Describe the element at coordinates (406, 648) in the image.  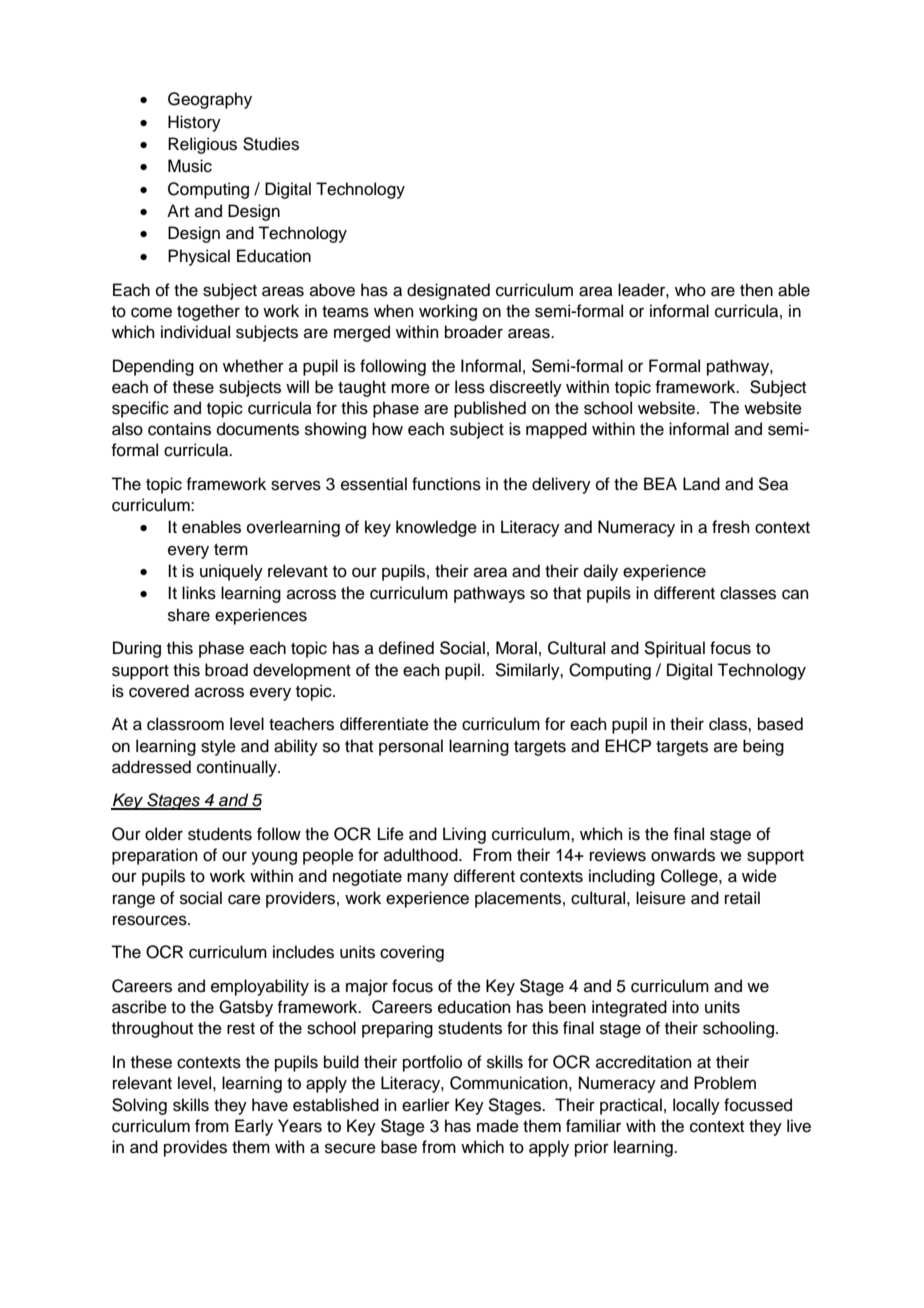
I see `defined` at that location.
